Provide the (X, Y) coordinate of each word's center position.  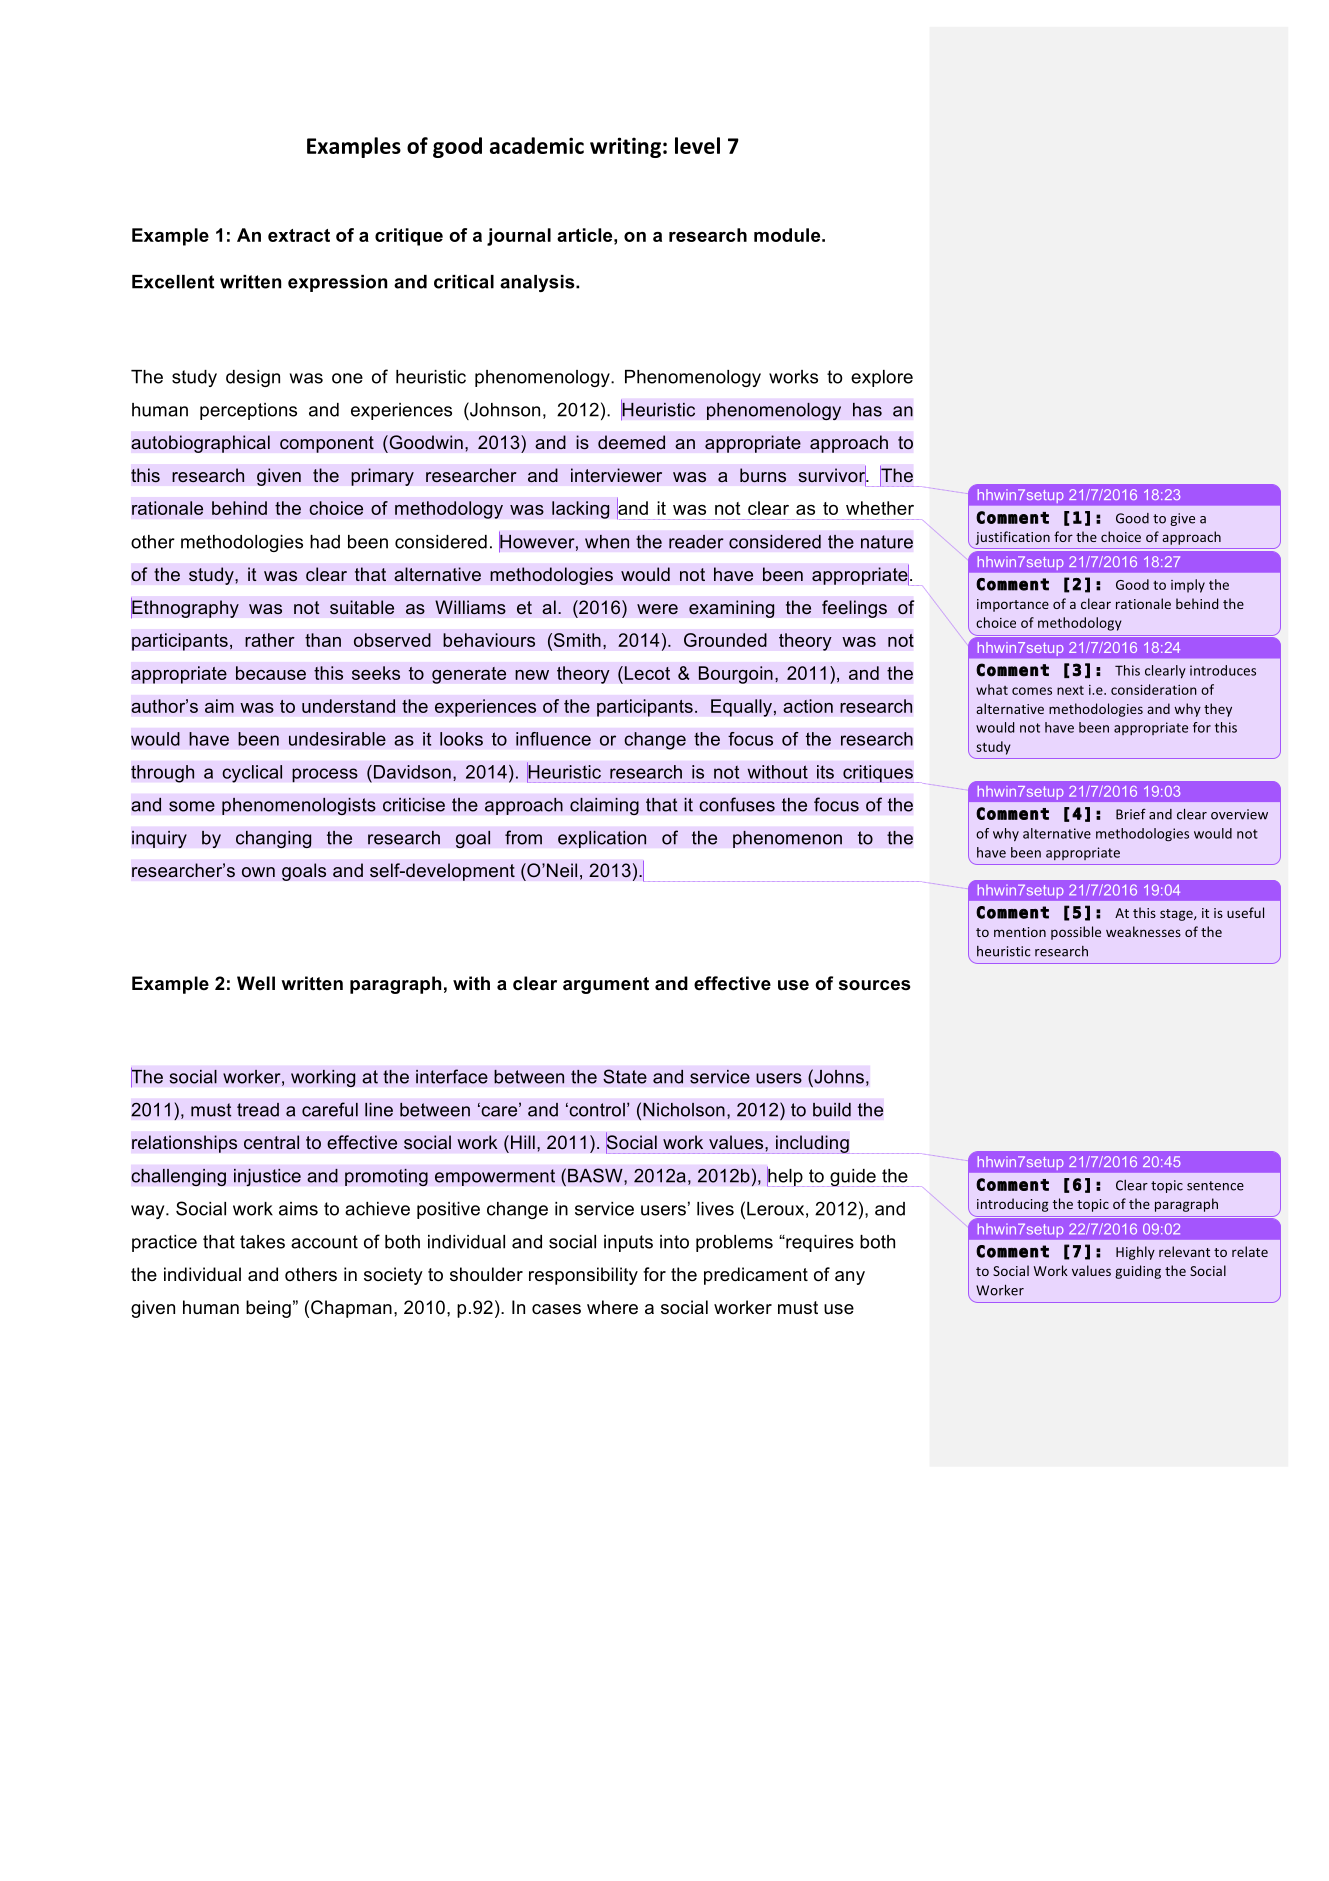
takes (262, 1242)
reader (696, 542)
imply (1188, 586)
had (325, 542)
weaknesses (1143, 931)
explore (882, 378)
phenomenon (787, 839)
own (258, 872)
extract (299, 235)
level (697, 145)
